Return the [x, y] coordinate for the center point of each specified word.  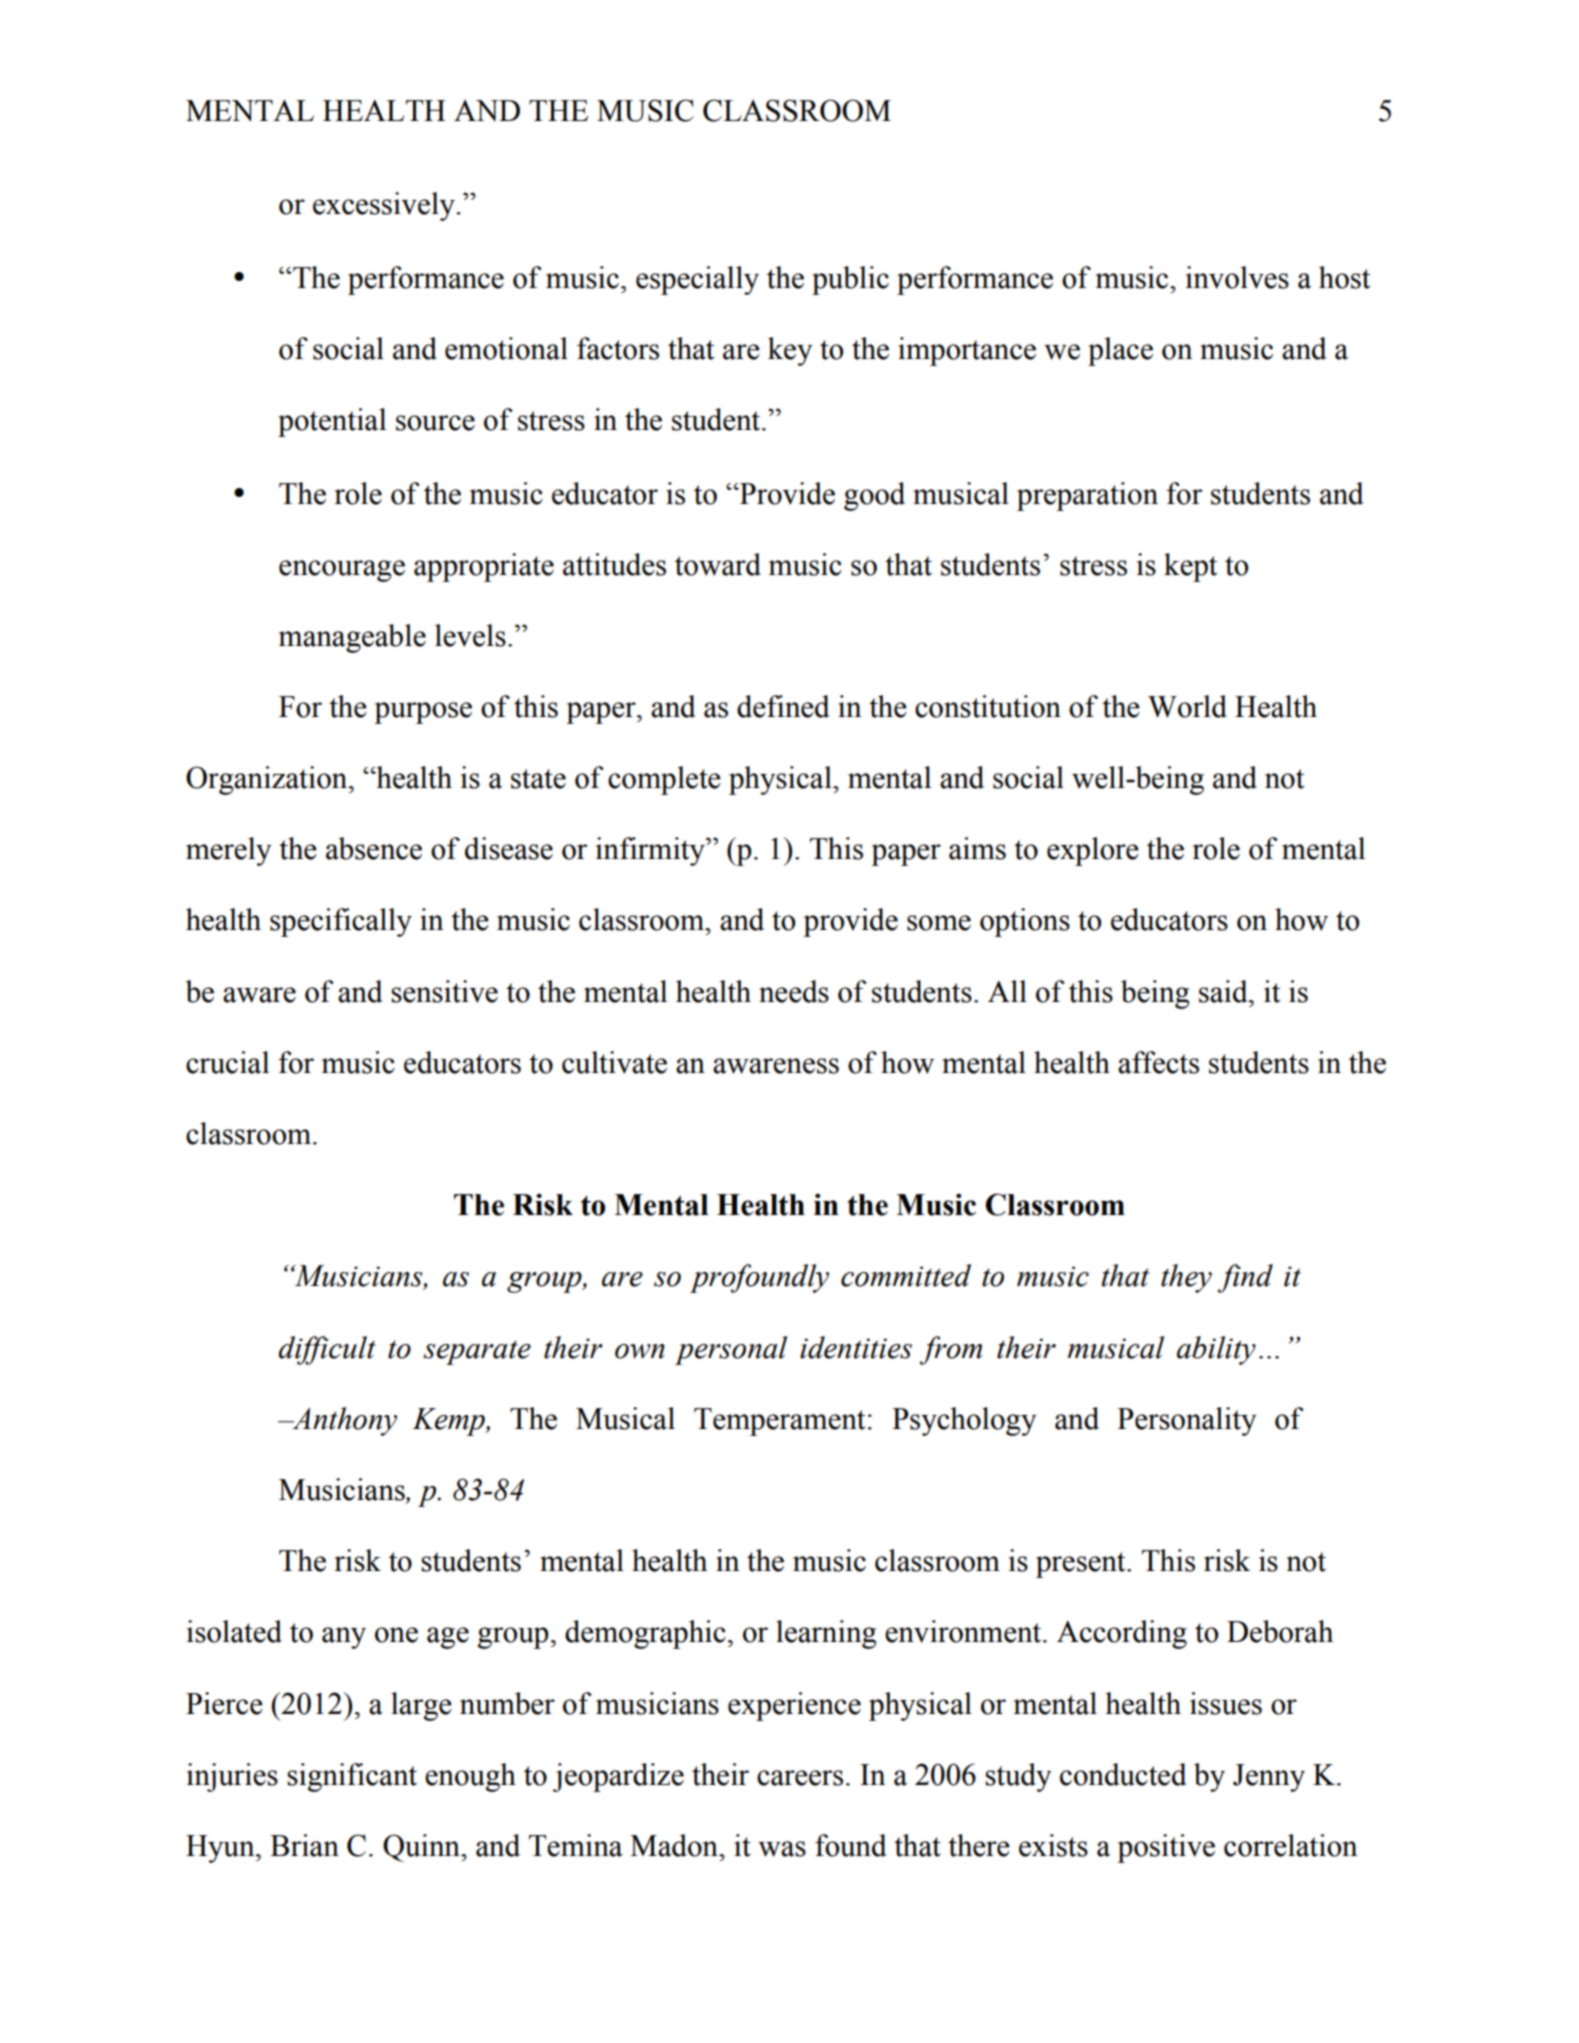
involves [1237, 277]
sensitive [444, 991]
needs [794, 991]
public [850, 280]
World [1187, 706]
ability [1216, 1350]
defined [783, 706]
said [1224, 991]
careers [800, 1778]
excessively [384, 206]
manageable [352, 638]
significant [352, 1777]
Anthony [343, 1421]
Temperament [779, 1422]
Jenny [1269, 1778]
